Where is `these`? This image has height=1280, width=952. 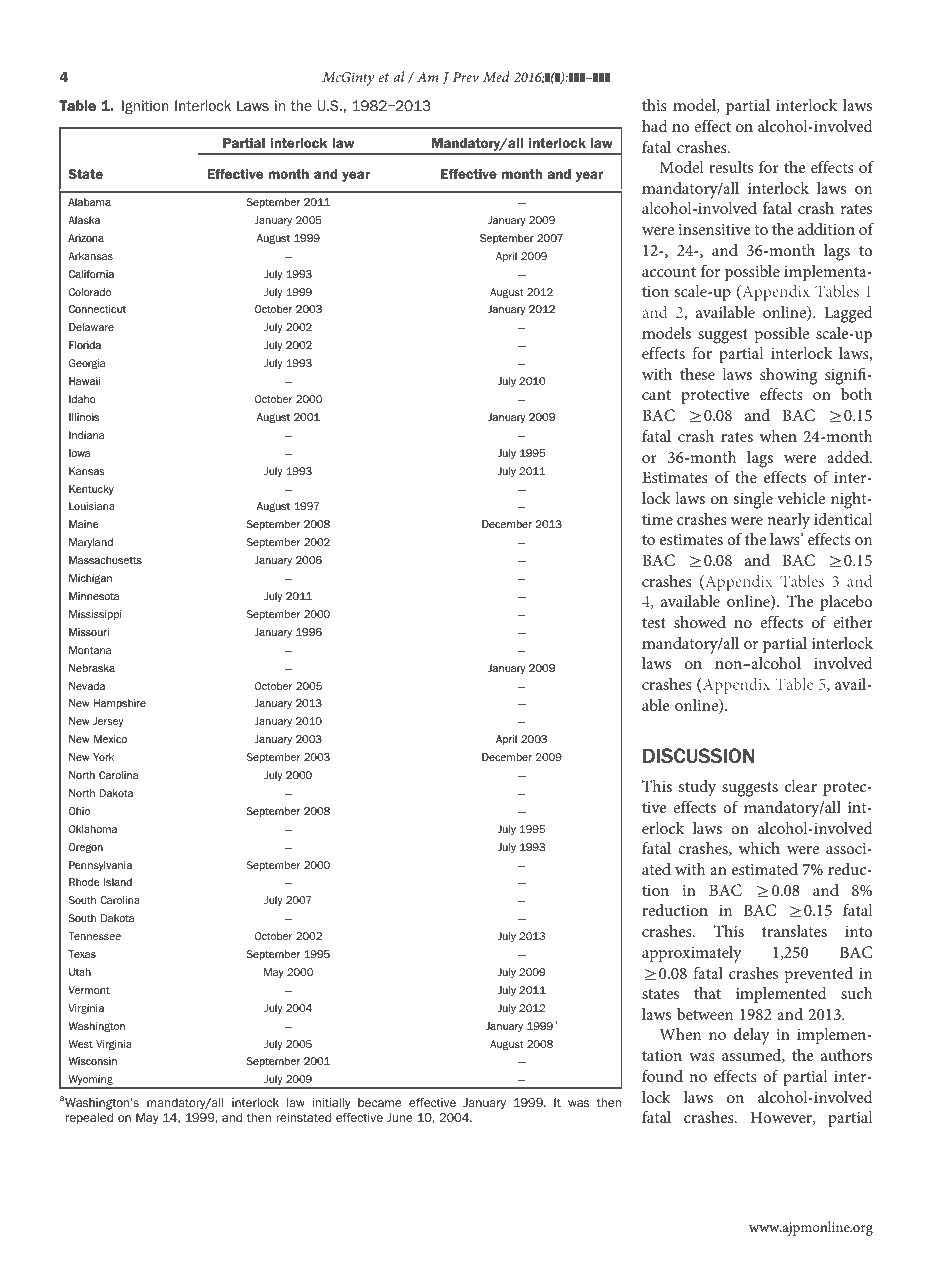 these is located at coordinates (697, 373).
